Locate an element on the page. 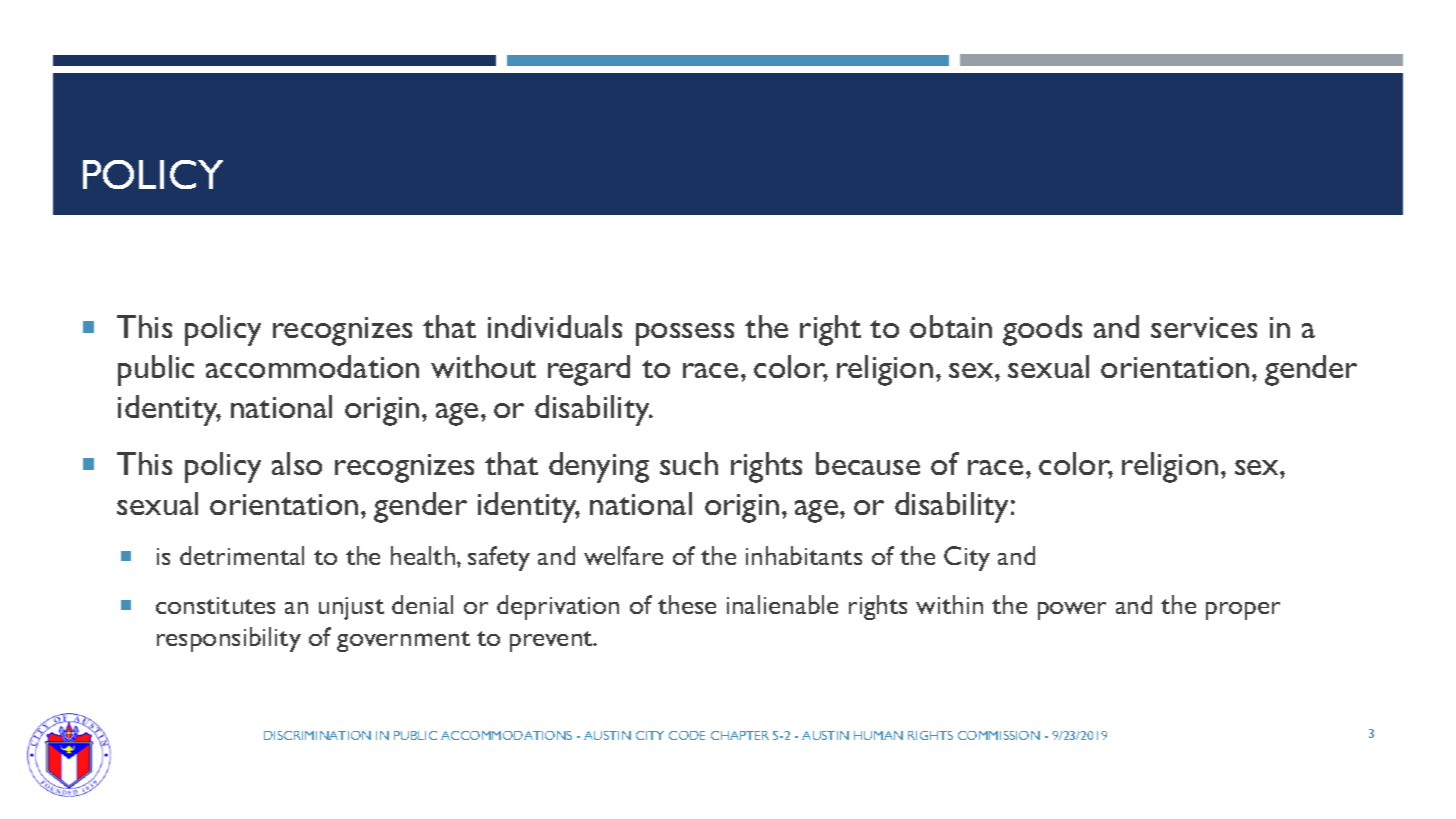 This document has width=1456, height=819. without is located at coordinates (483, 366).
